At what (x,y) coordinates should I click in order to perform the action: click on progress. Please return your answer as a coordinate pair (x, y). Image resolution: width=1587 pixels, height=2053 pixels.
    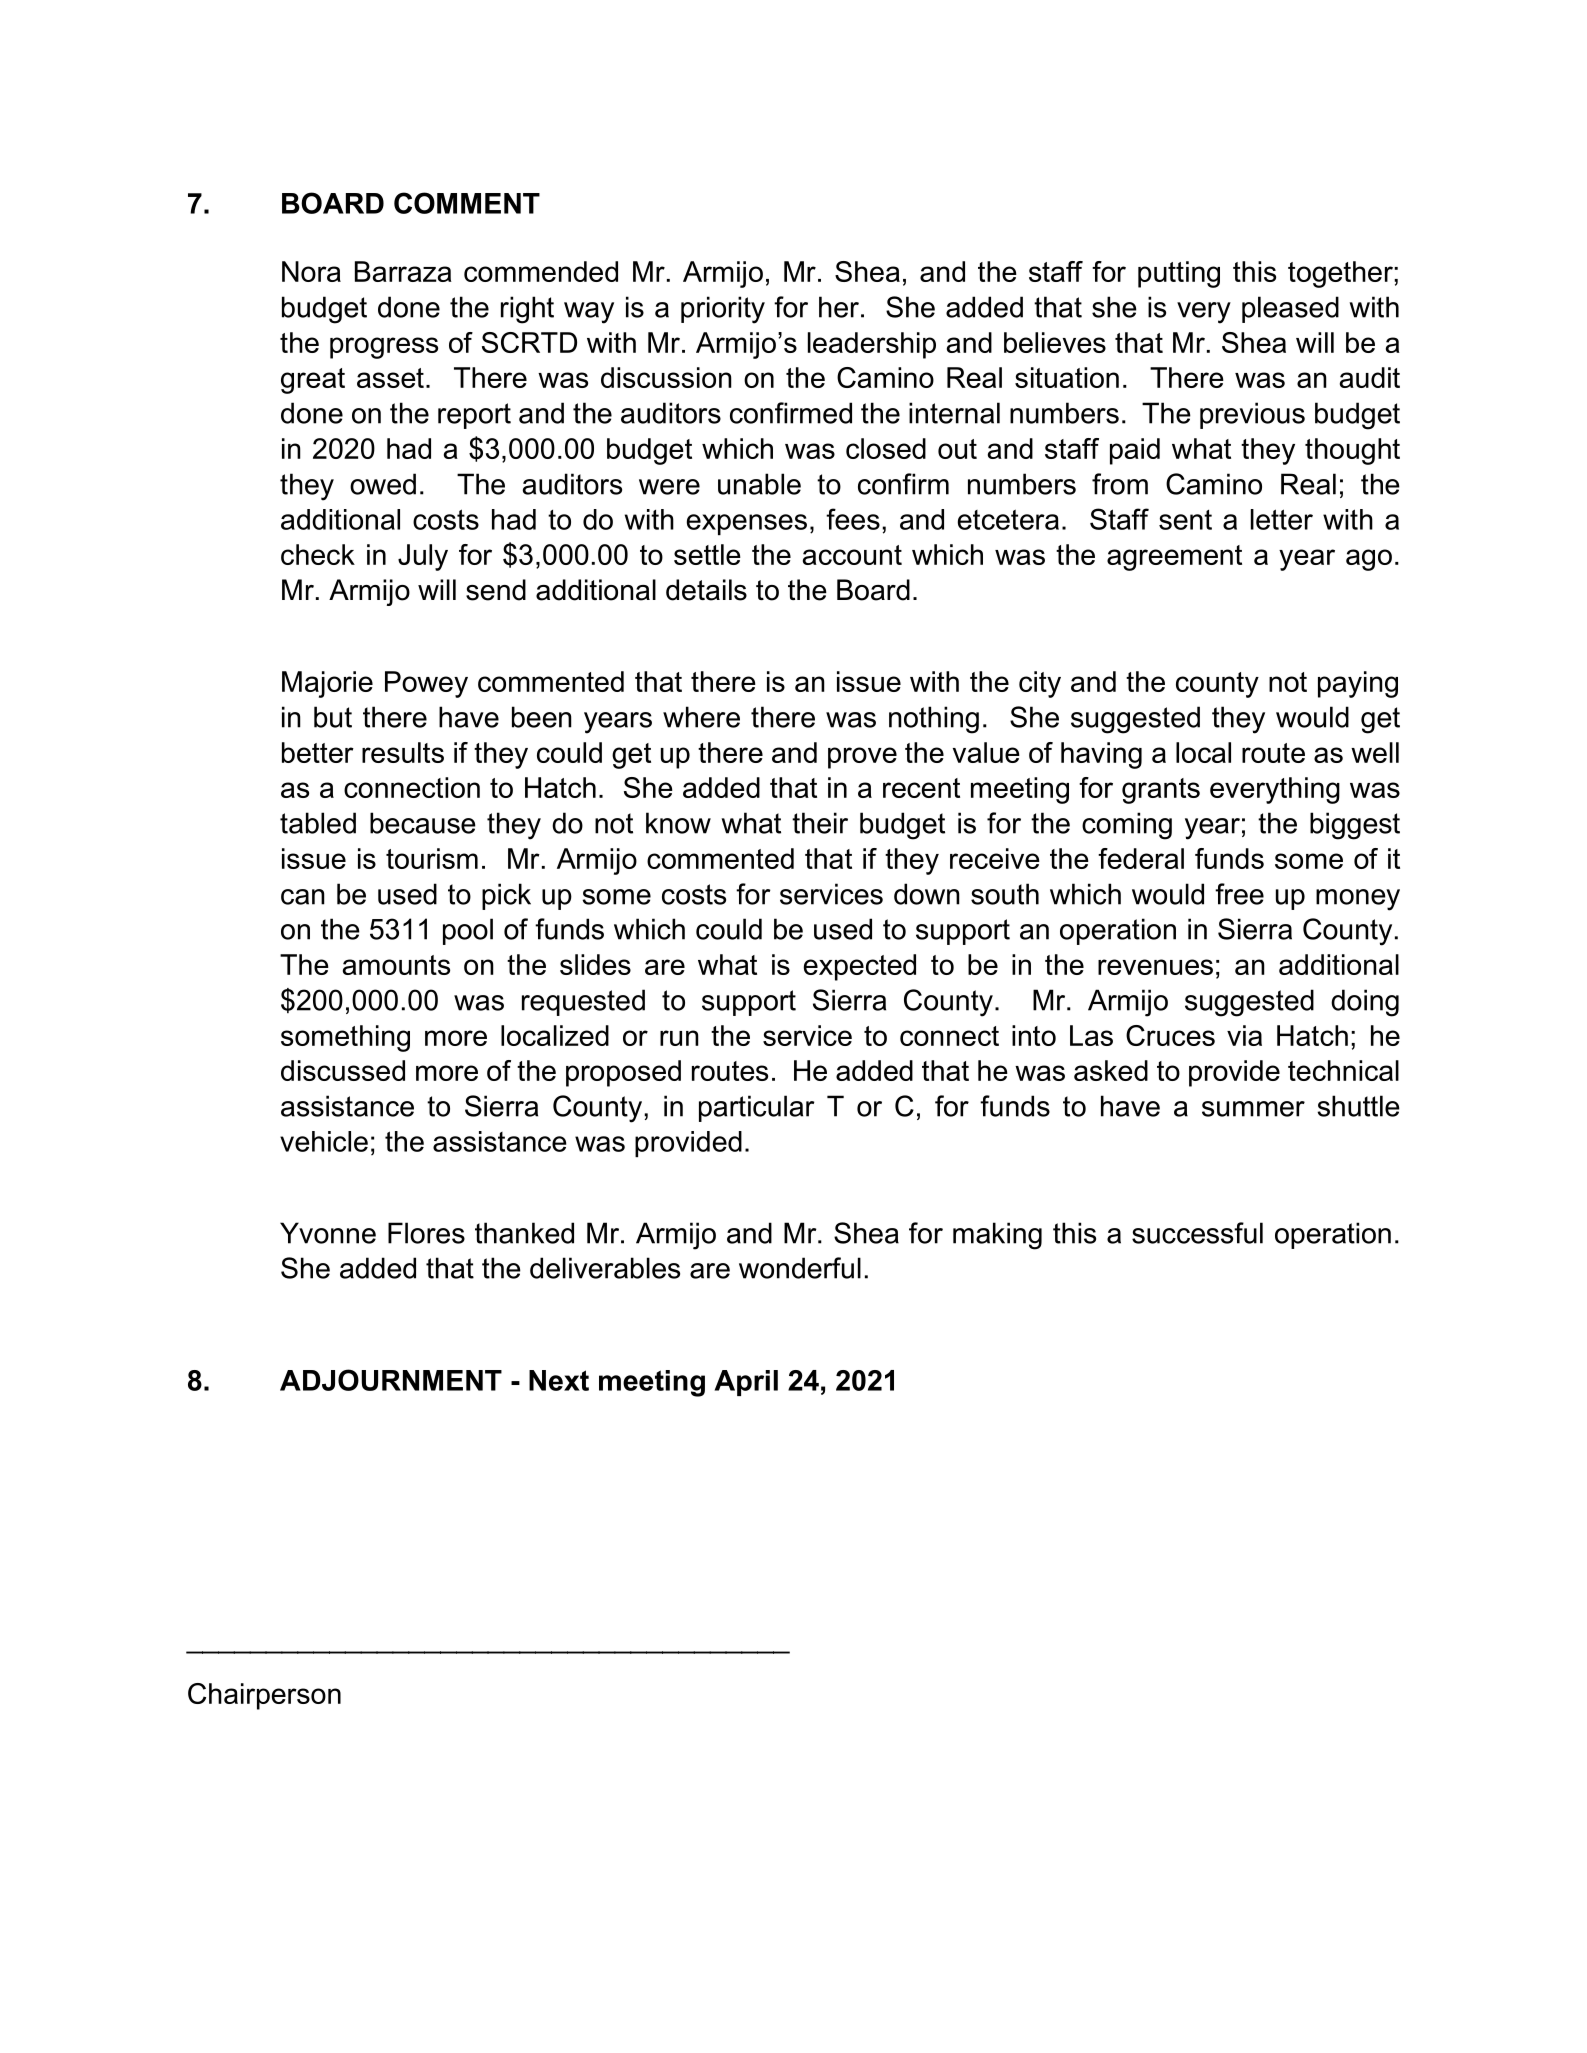
    Looking at the image, I should click on (384, 348).
